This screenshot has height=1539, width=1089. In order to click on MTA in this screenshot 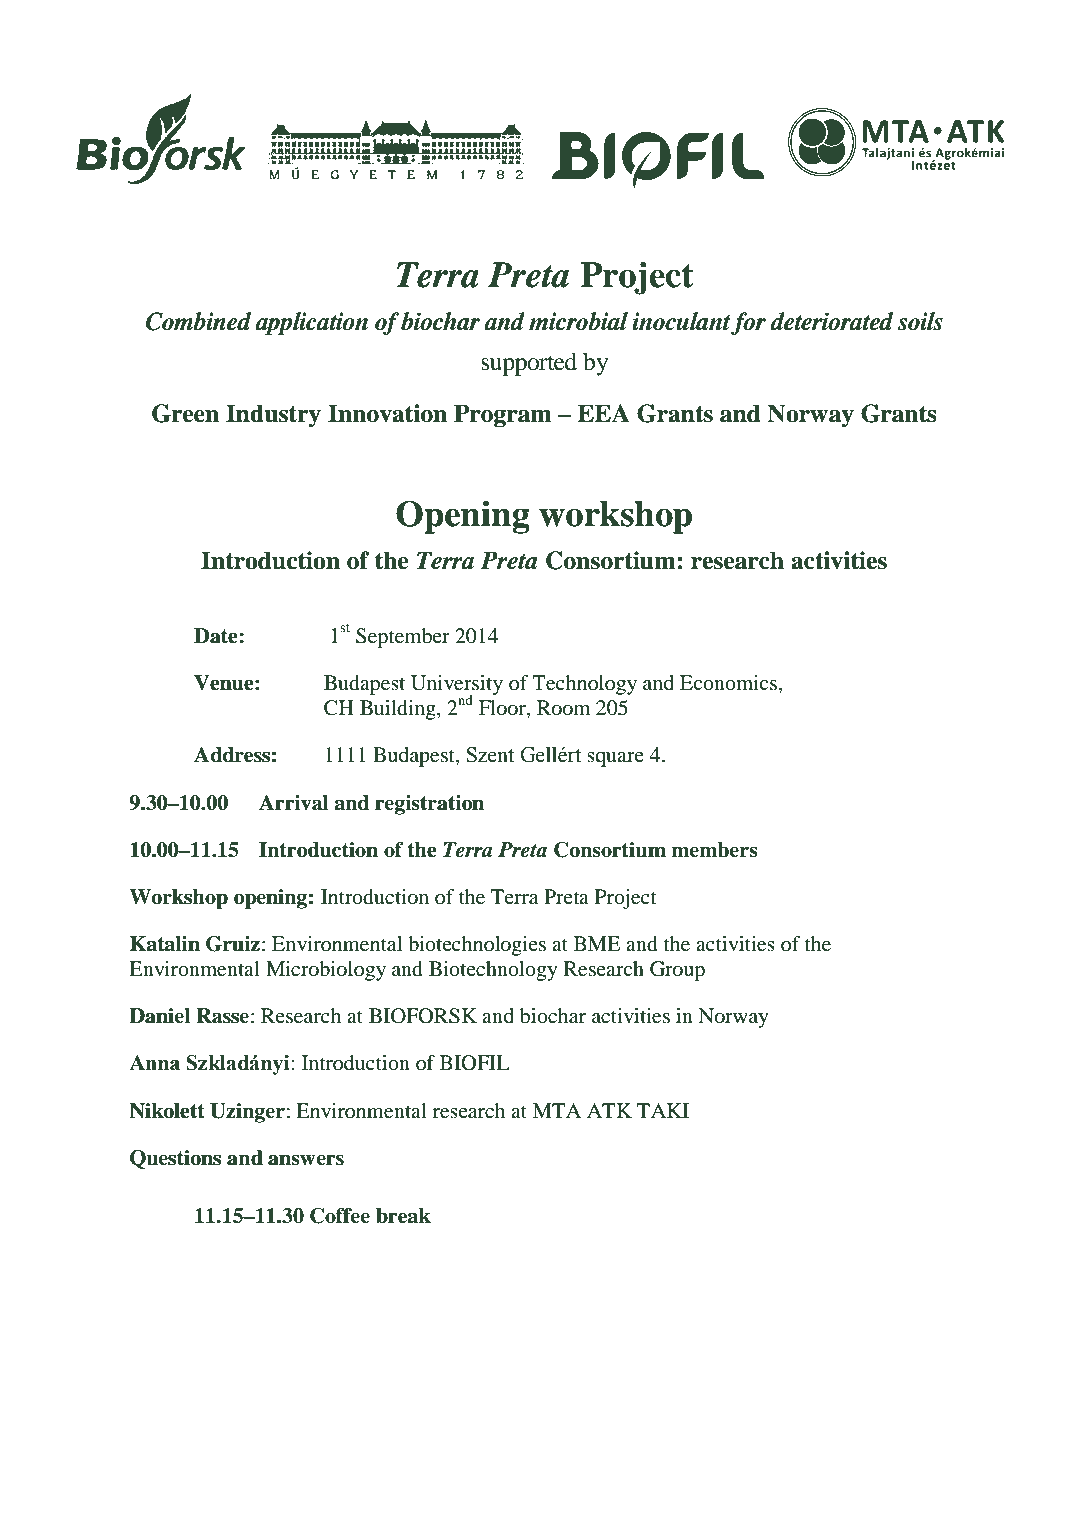, I will do `click(557, 1110)`.
